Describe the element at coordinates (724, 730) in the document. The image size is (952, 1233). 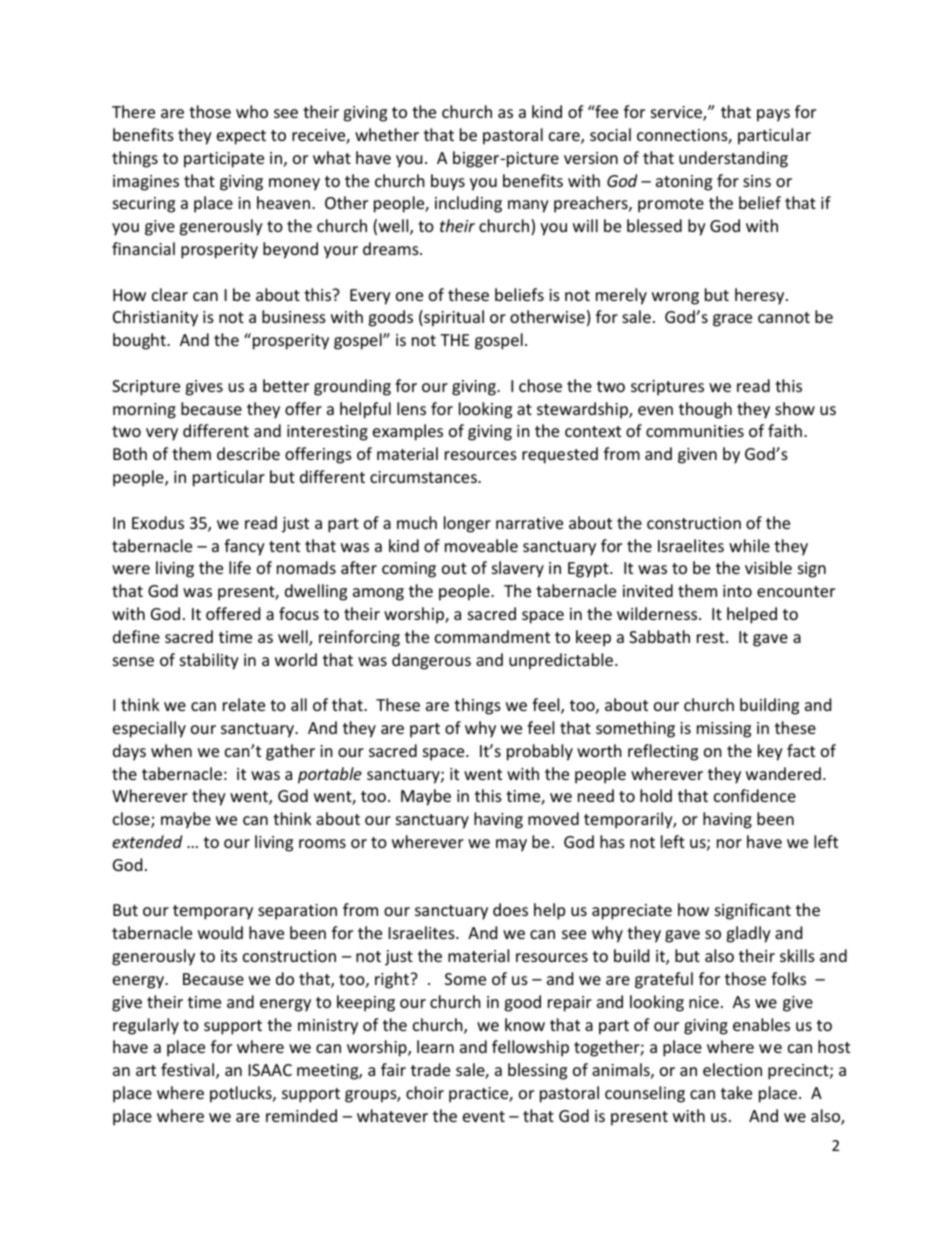
I see `missing` at that location.
